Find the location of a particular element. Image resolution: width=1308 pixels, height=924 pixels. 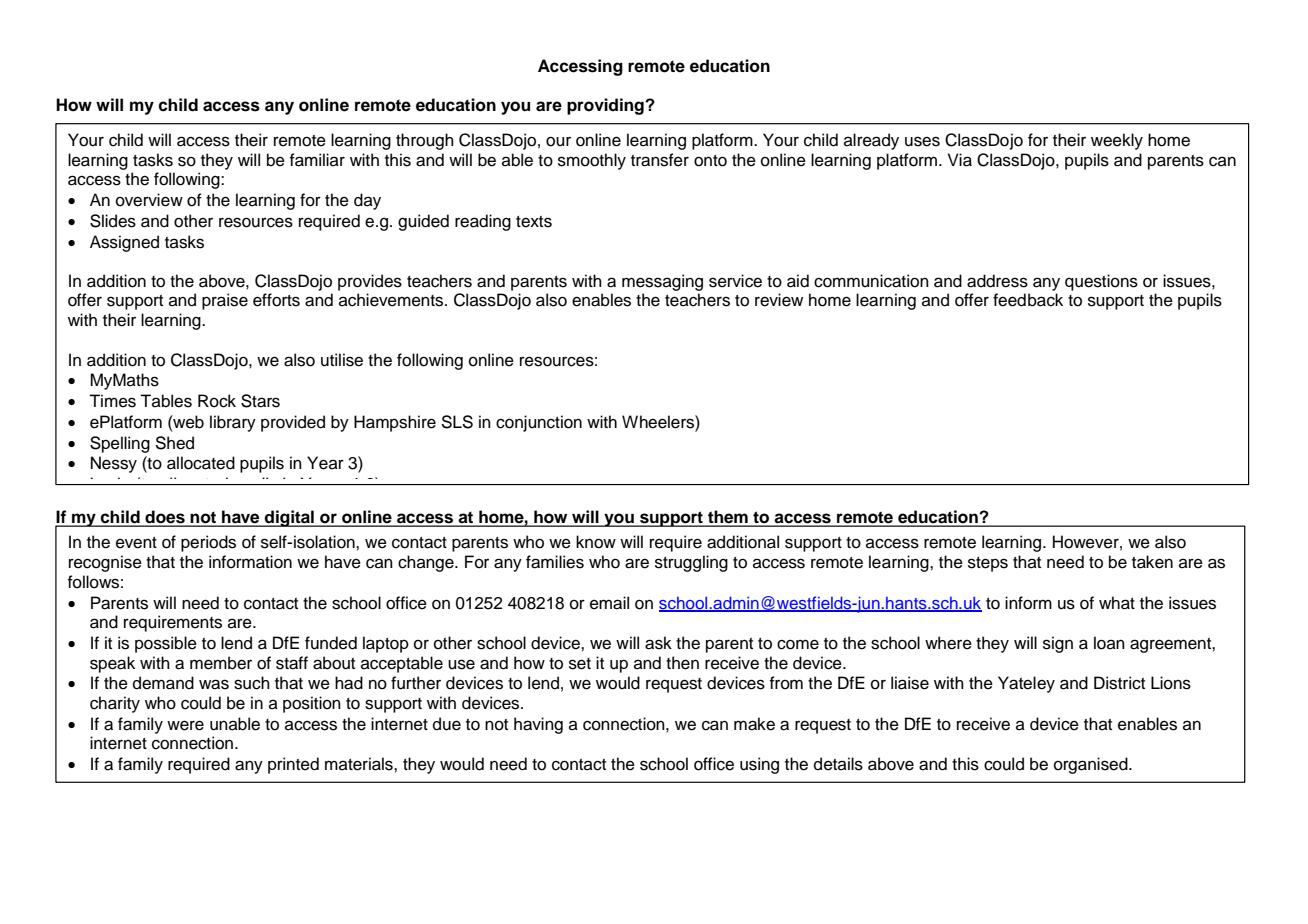

having is located at coordinates (538, 725).
